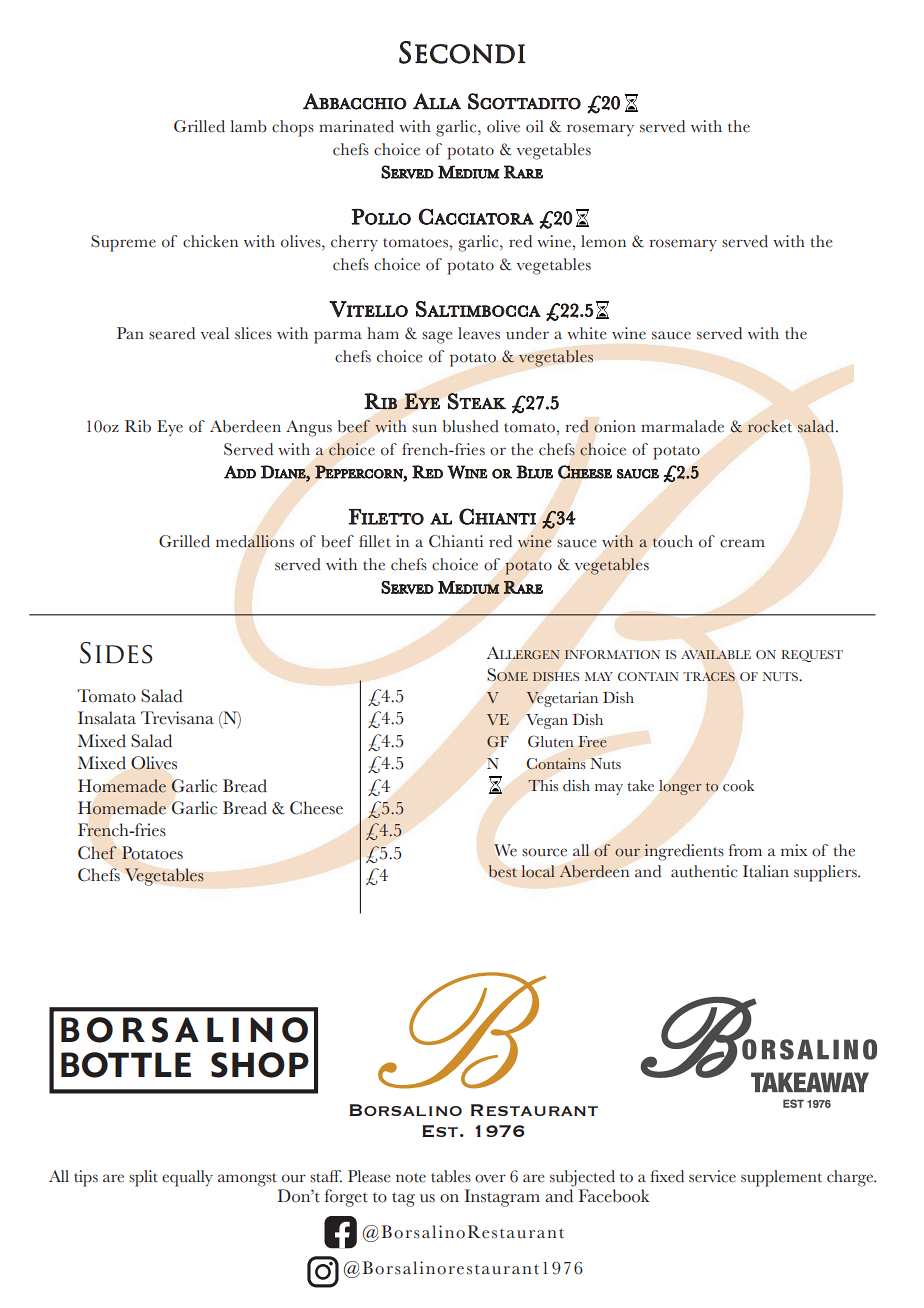 The height and width of the page is (1308, 924). I want to click on equally, so click(187, 1178).
